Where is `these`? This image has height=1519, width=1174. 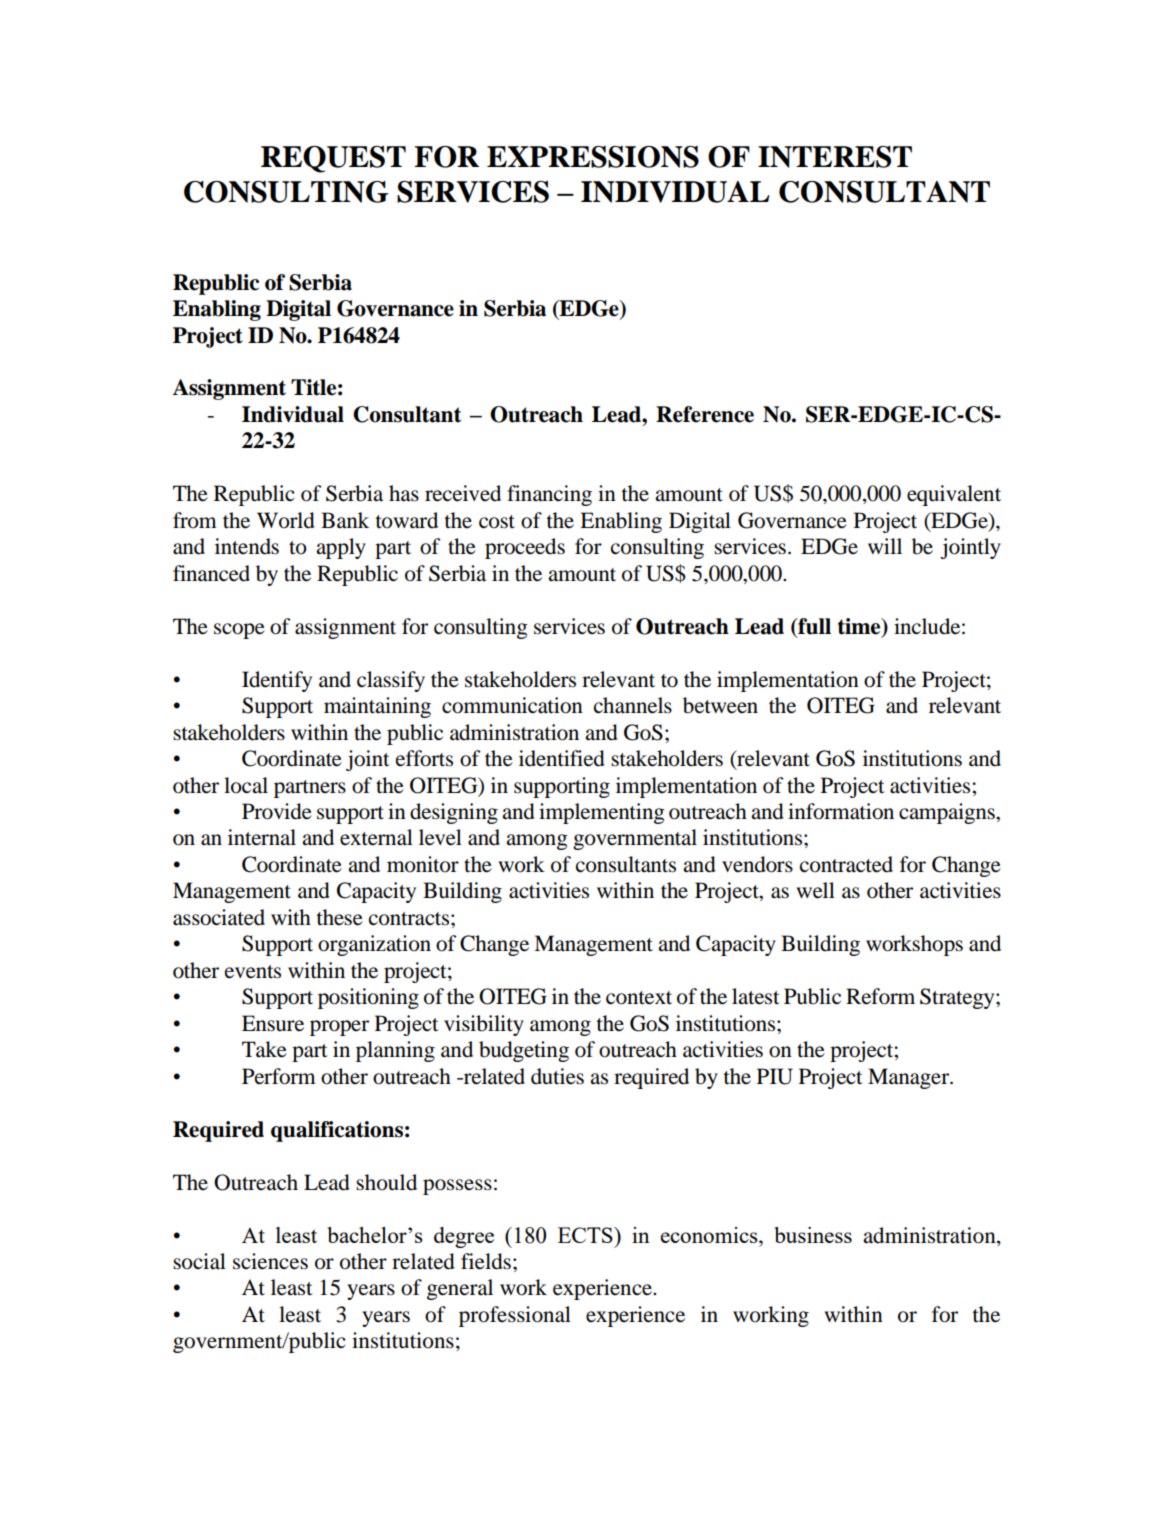 these is located at coordinates (339, 917).
